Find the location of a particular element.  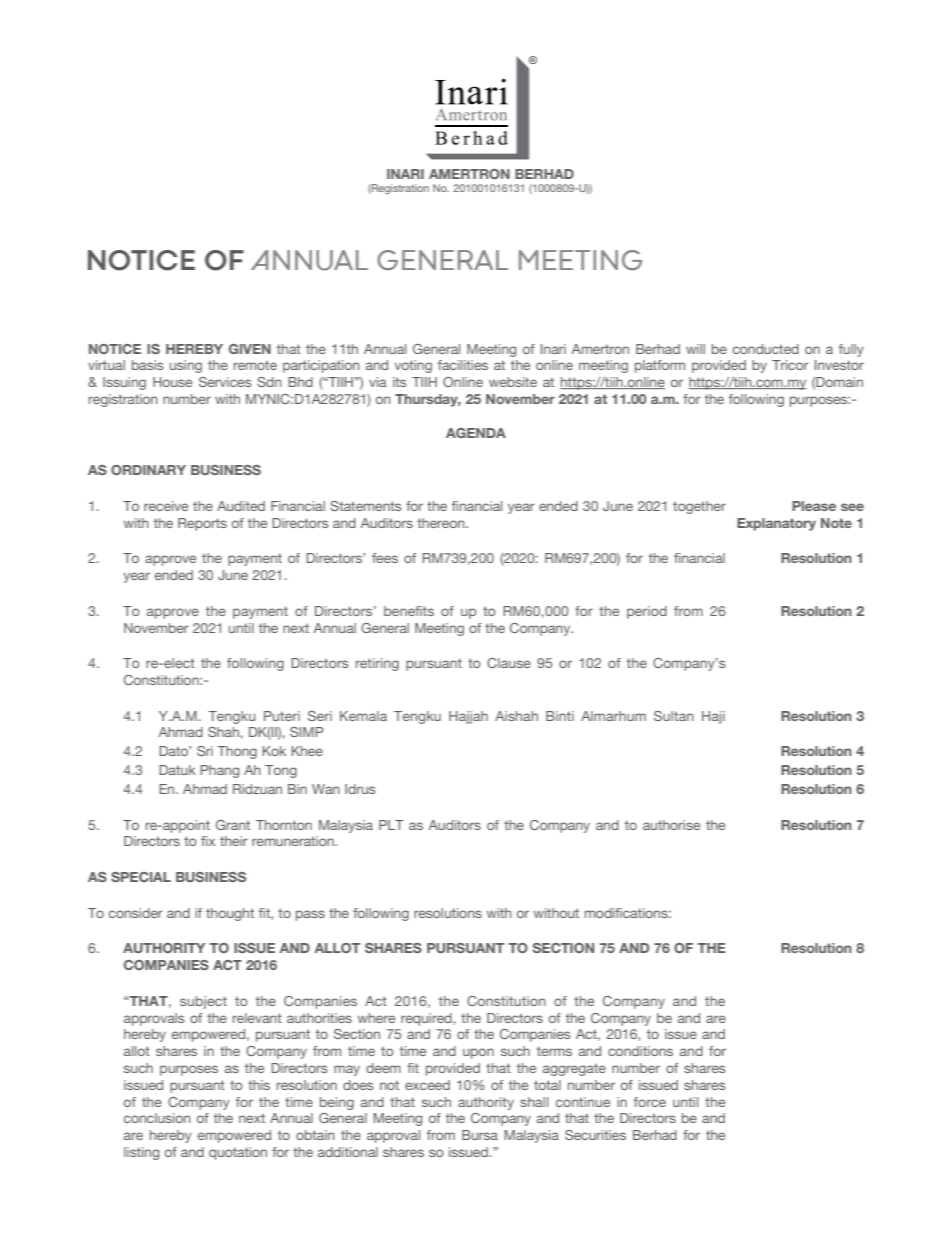

facilities is located at coordinates (463, 365).
